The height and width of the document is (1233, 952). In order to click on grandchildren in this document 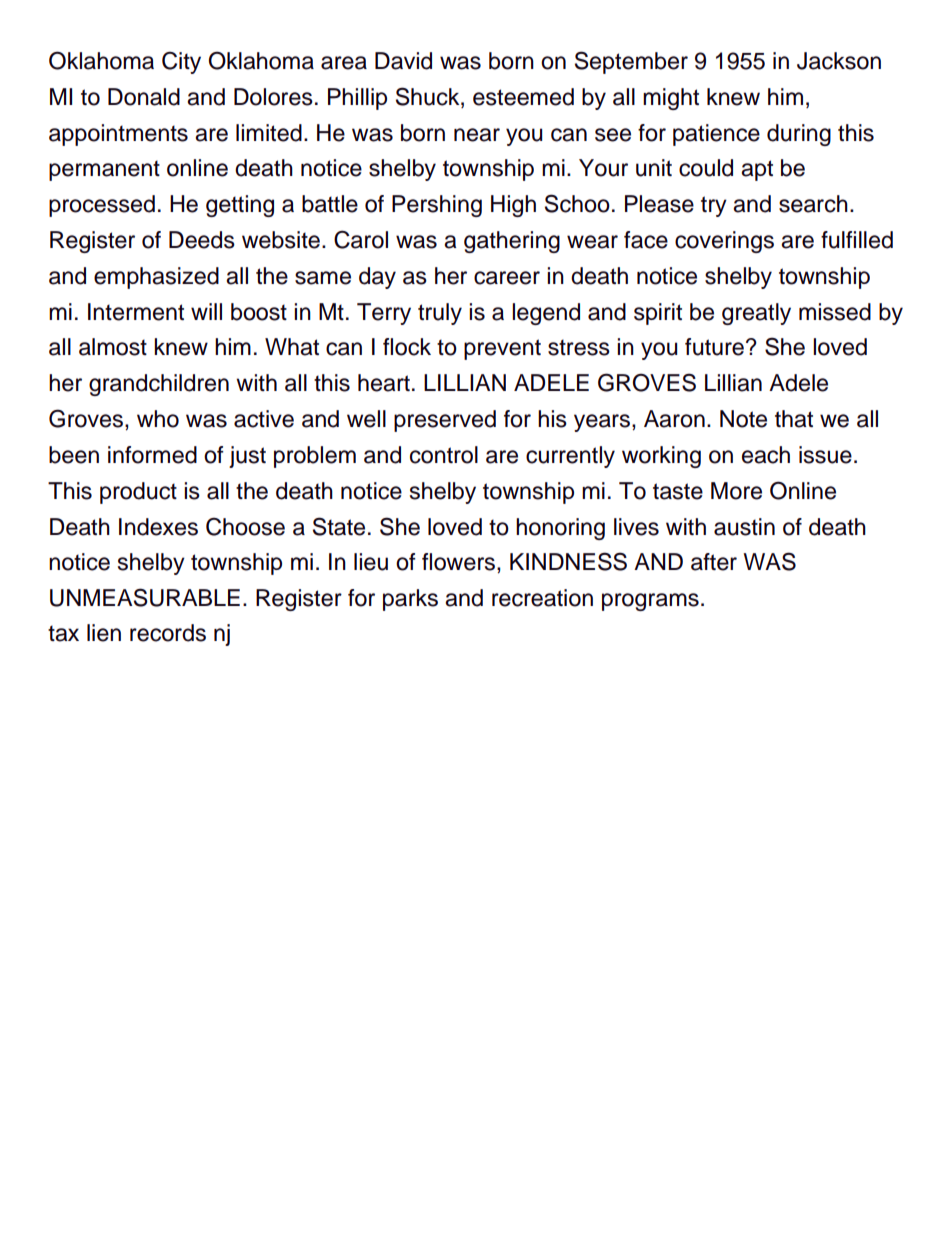, I will do `click(159, 385)`.
